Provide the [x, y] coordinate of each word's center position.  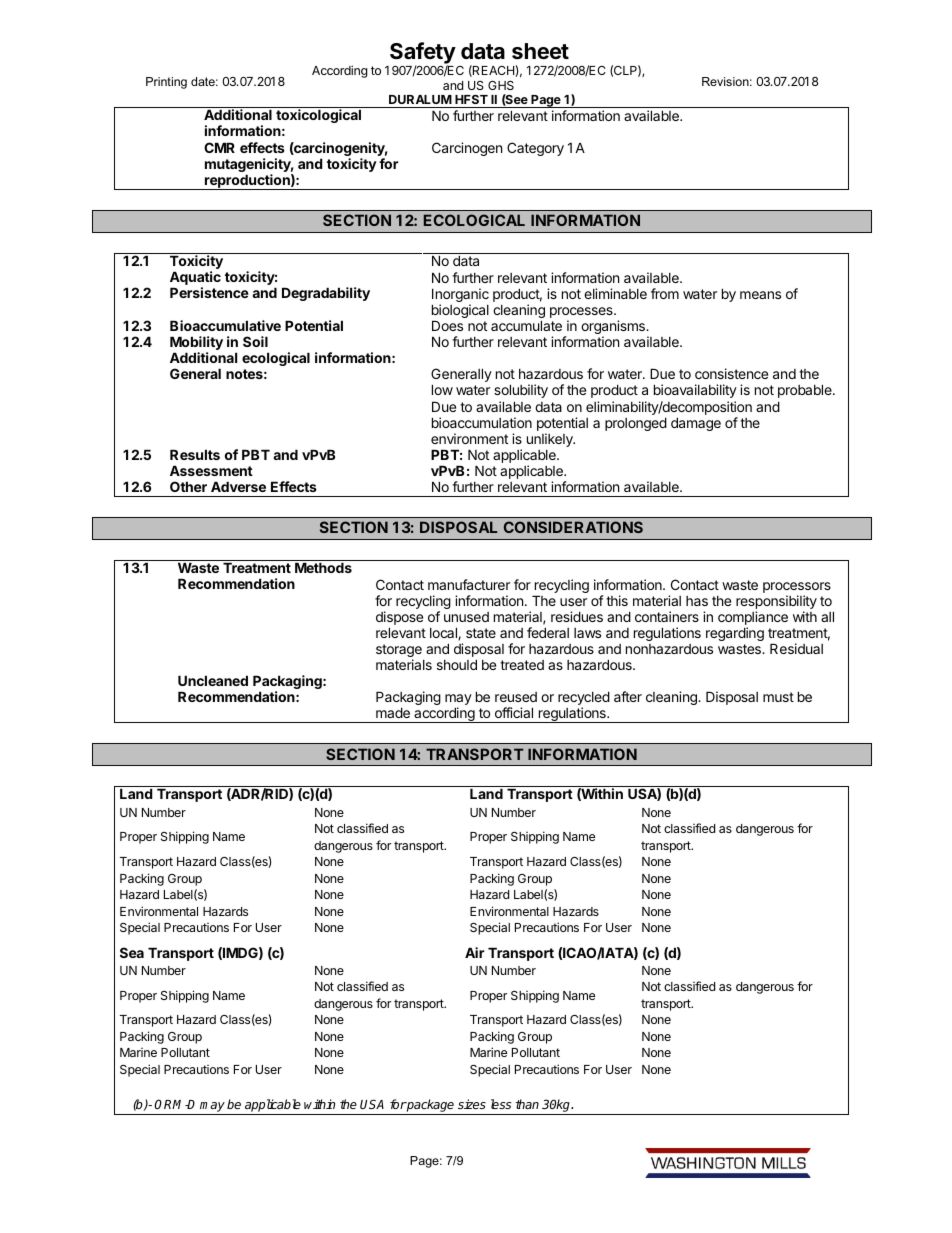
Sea [132, 952]
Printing [166, 83]
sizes [472, 1104]
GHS [501, 85]
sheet [540, 51]
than [527, 1104]
